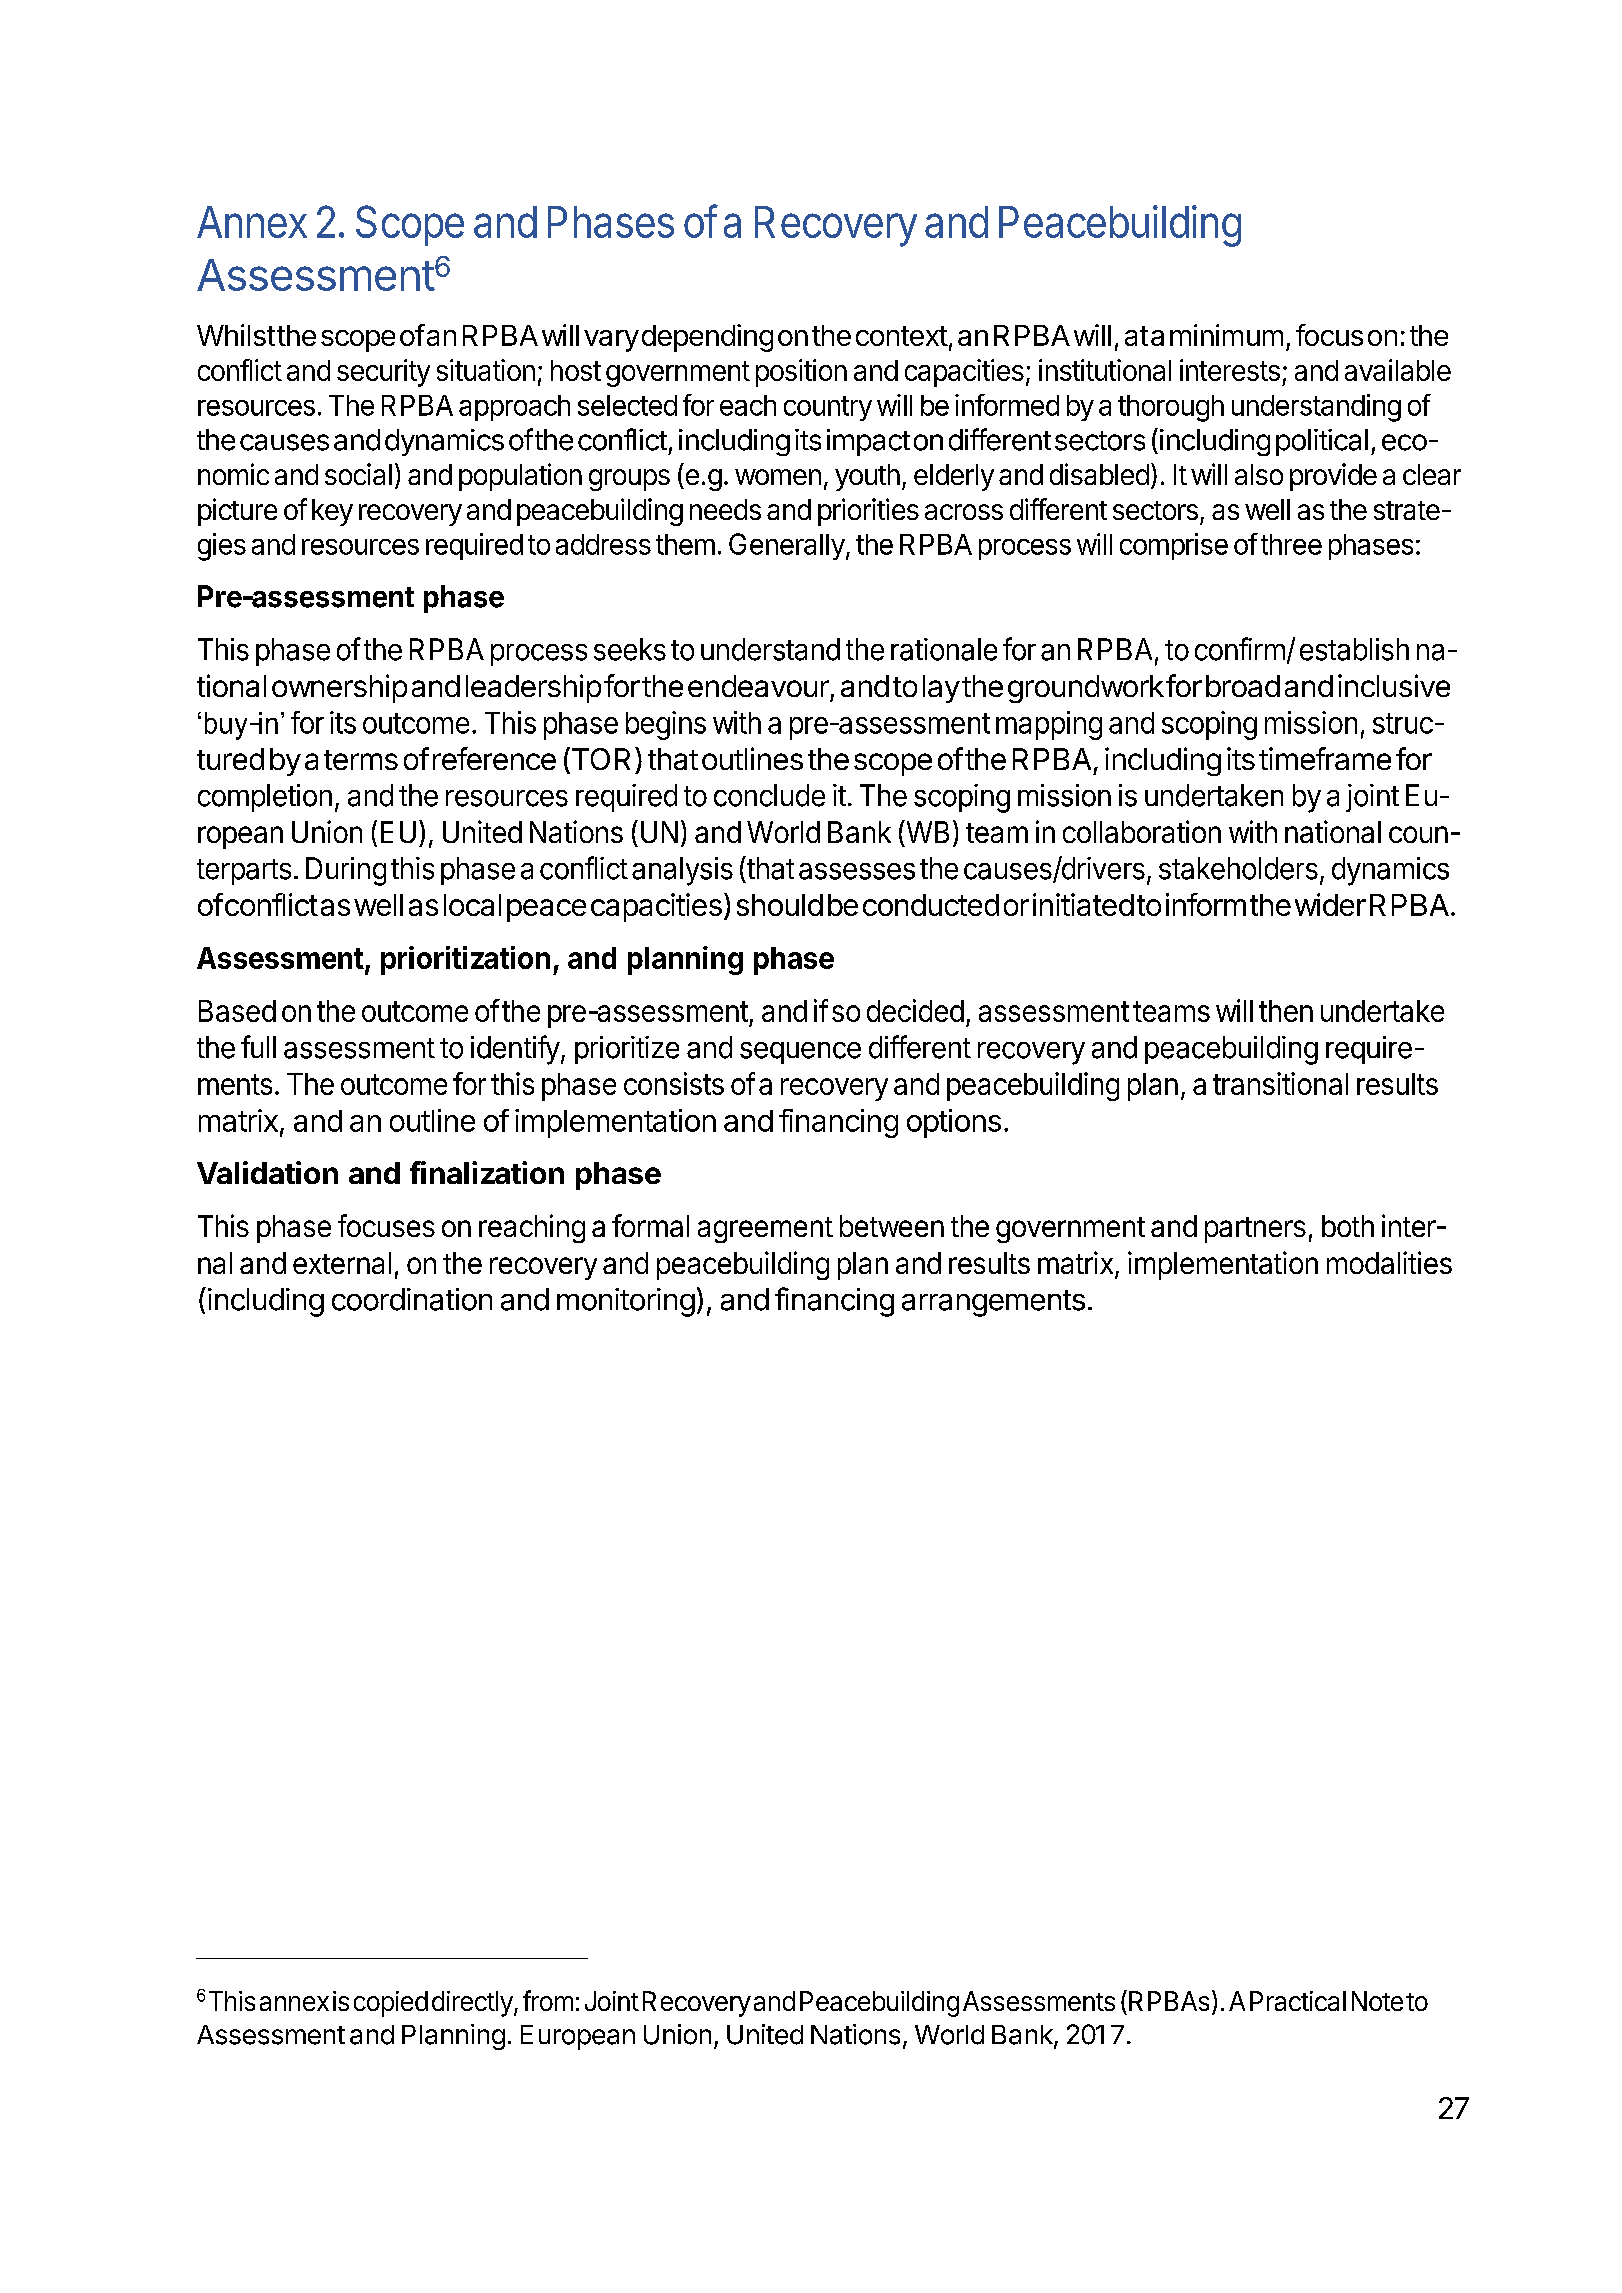 This image has width=1622, height=2293. What do you see at coordinates (342, 1263) in the image?
I see `external` at bounding box center [342, 1263].
